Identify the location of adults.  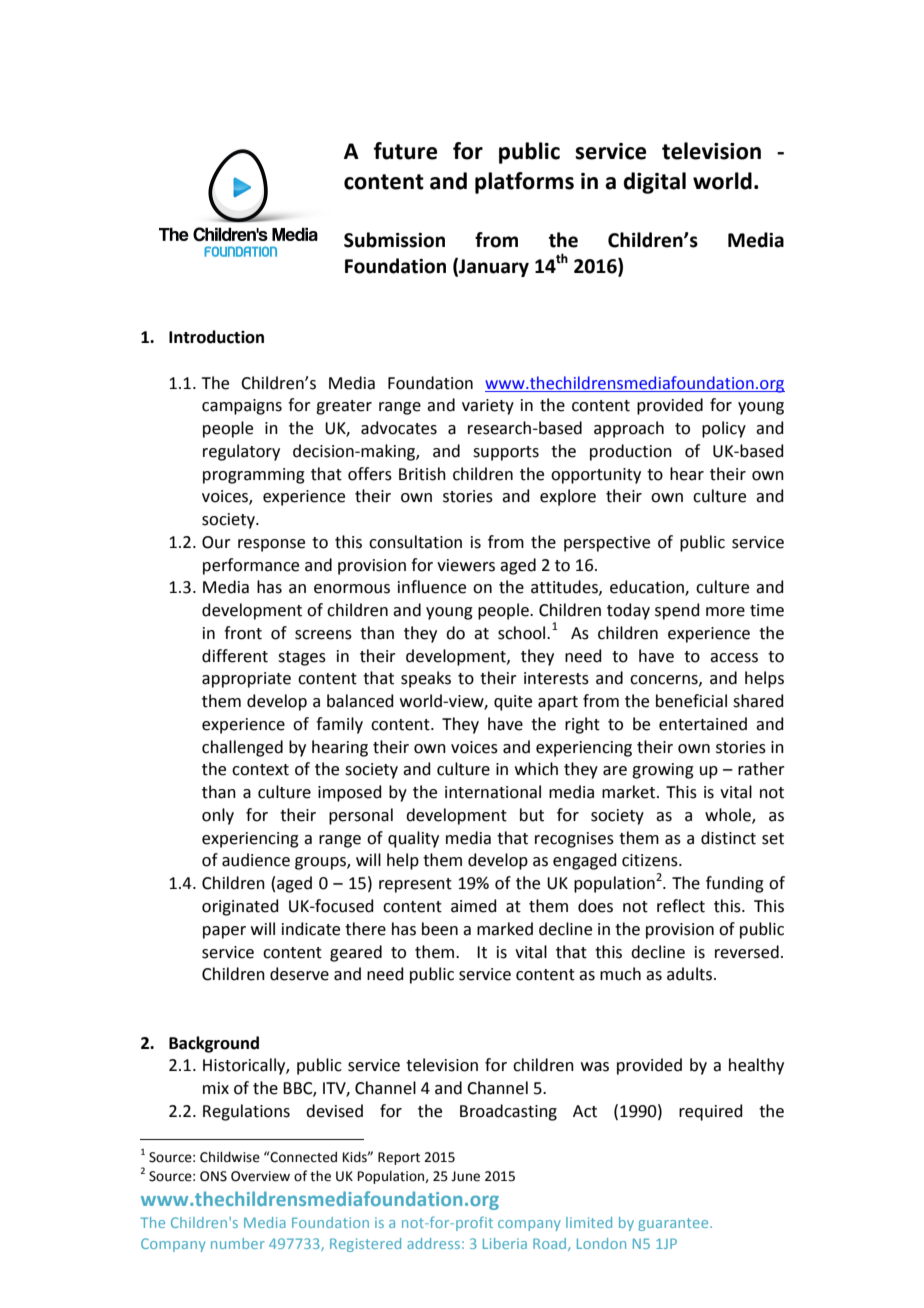
(691, 974).
